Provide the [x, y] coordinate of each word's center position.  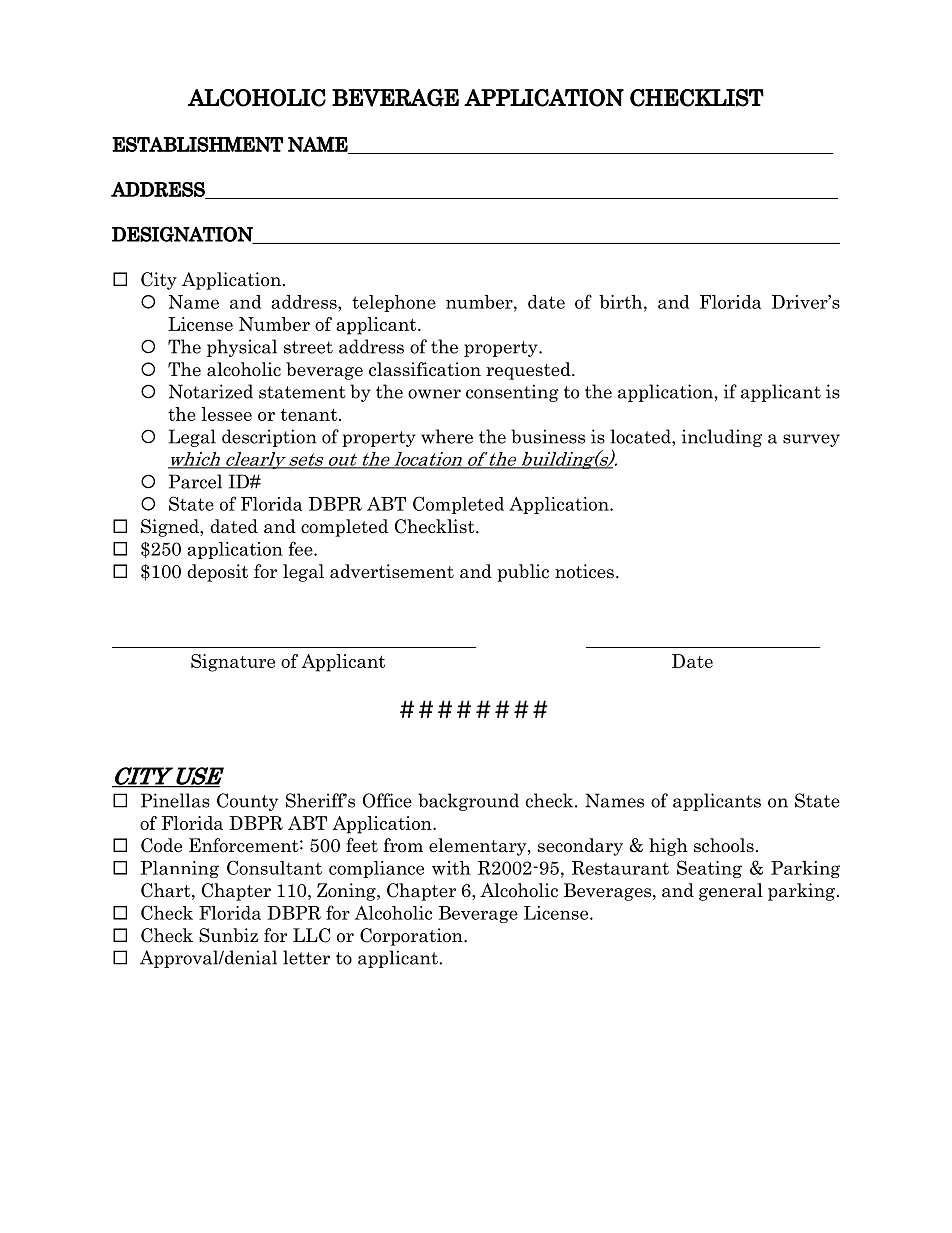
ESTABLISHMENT [197, 144]
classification [425, 369]
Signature [233, 663]
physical [242, 348]
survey [811, 440]
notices [584, 571]
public [523, 573]
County [247, 802]
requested [529, 371]
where [447, 436]
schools [724, 845]
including [722, 438]
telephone [394, 303]
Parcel [195, 481]
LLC [311, 935]
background [468, 802]
